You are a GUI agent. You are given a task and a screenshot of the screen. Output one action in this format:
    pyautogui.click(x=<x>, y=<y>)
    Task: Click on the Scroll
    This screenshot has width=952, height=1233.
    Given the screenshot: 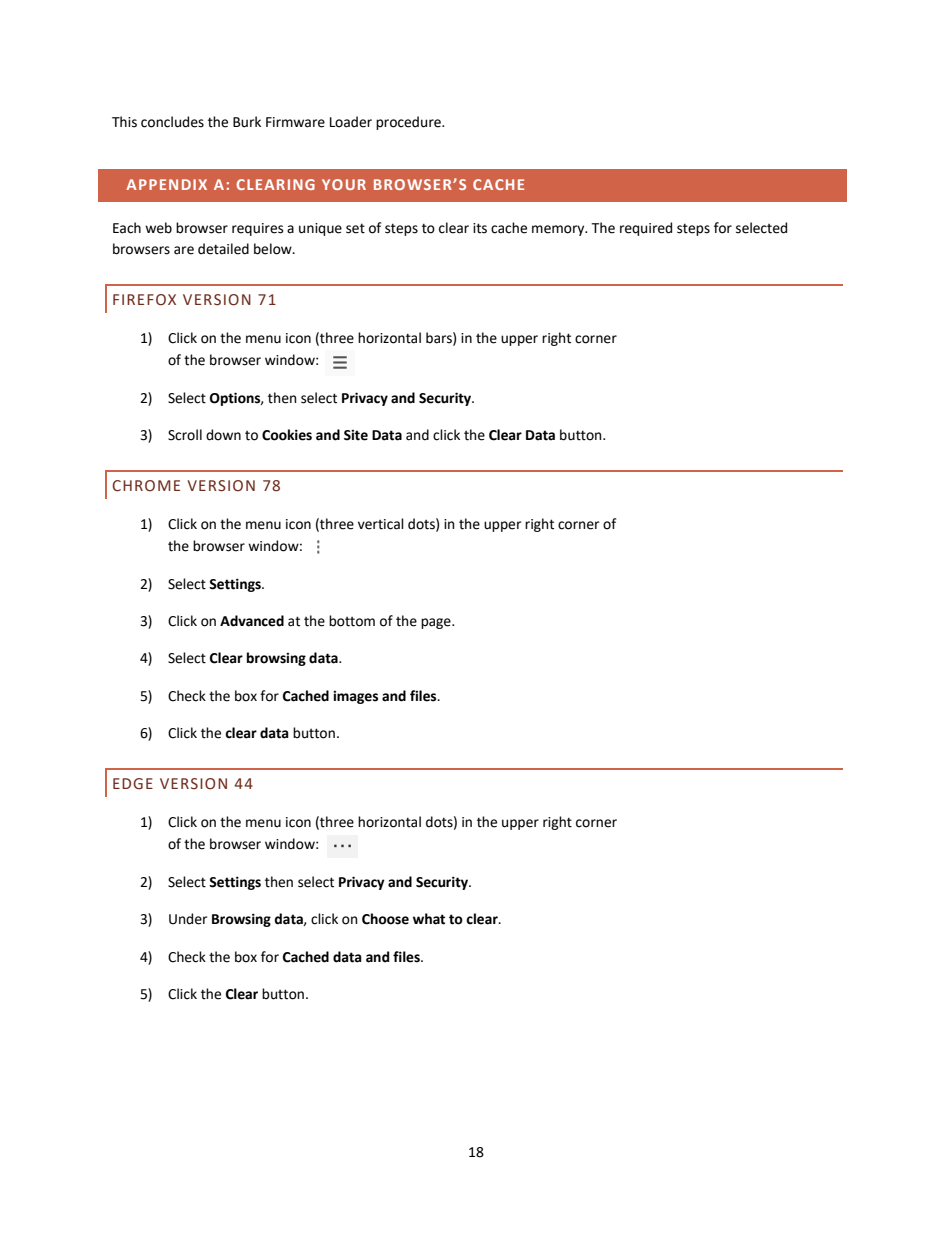 What is the action you would take?
    pyautogui.click(x=185, y=435)
